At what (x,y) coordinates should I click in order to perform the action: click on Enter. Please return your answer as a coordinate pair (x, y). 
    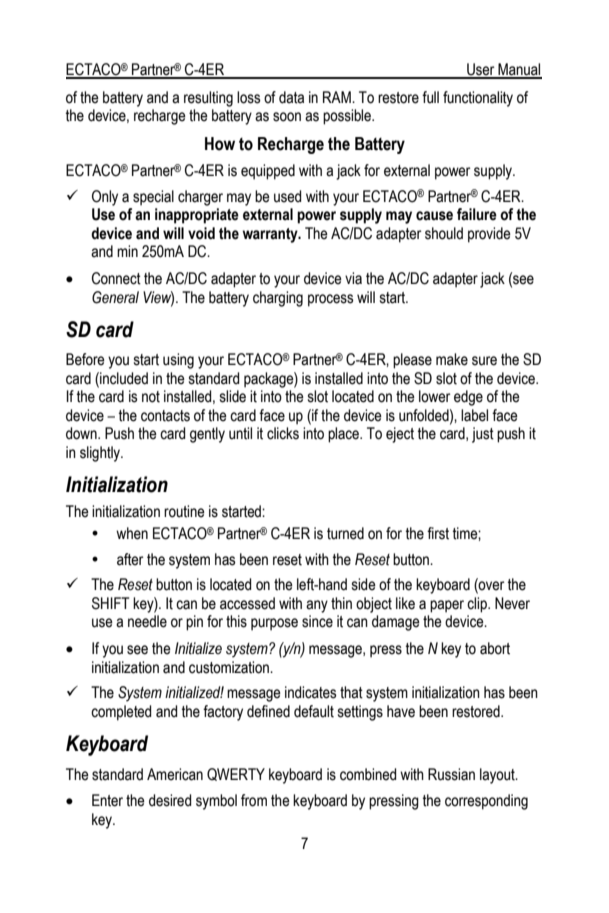
    Looking at the image, I should click on (107, 800).
